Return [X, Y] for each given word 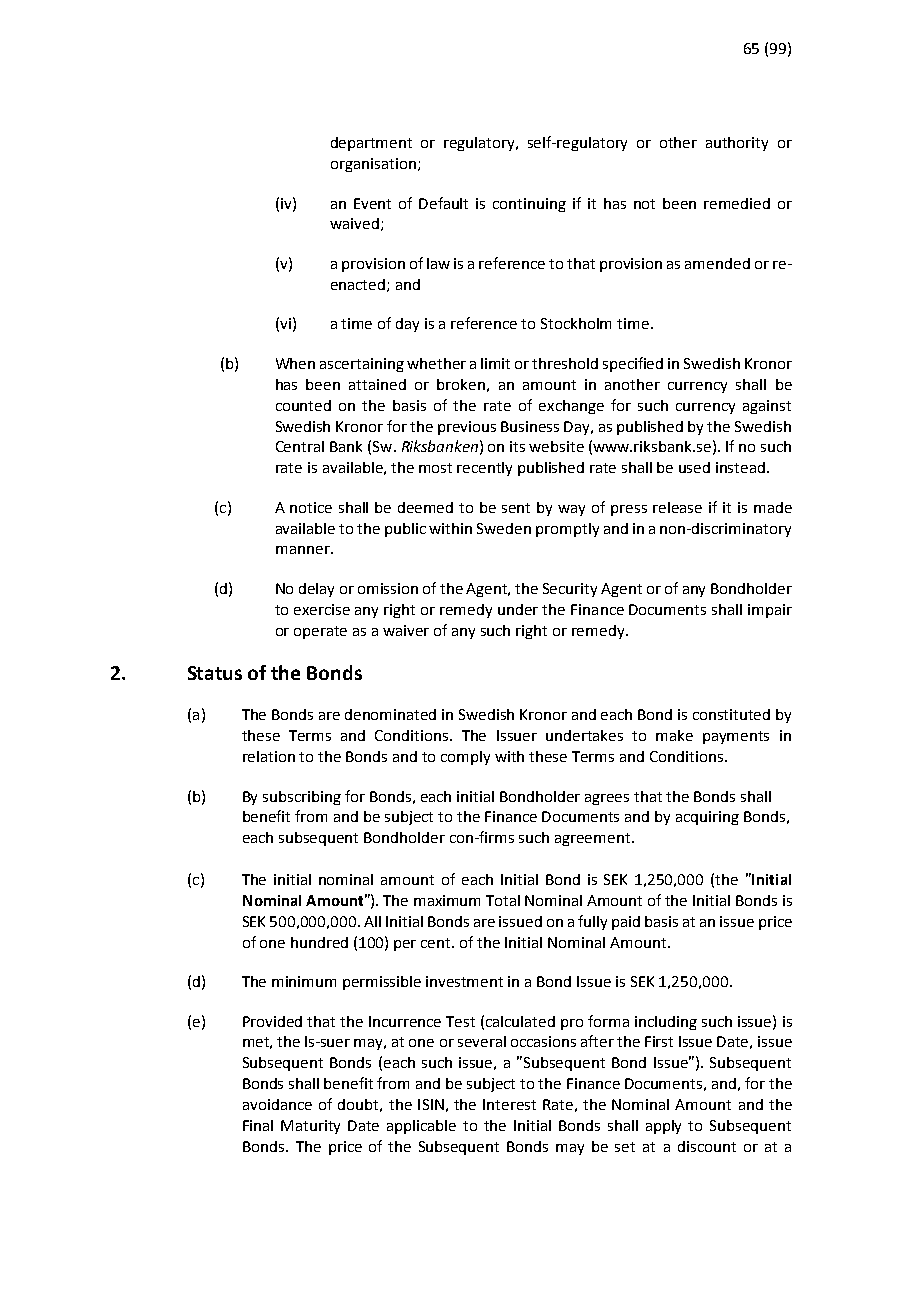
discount [707, 1146]
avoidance [277, 1104]
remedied [737, 203]
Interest [509, 1104]
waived [354, 223]
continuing [529, 205]
